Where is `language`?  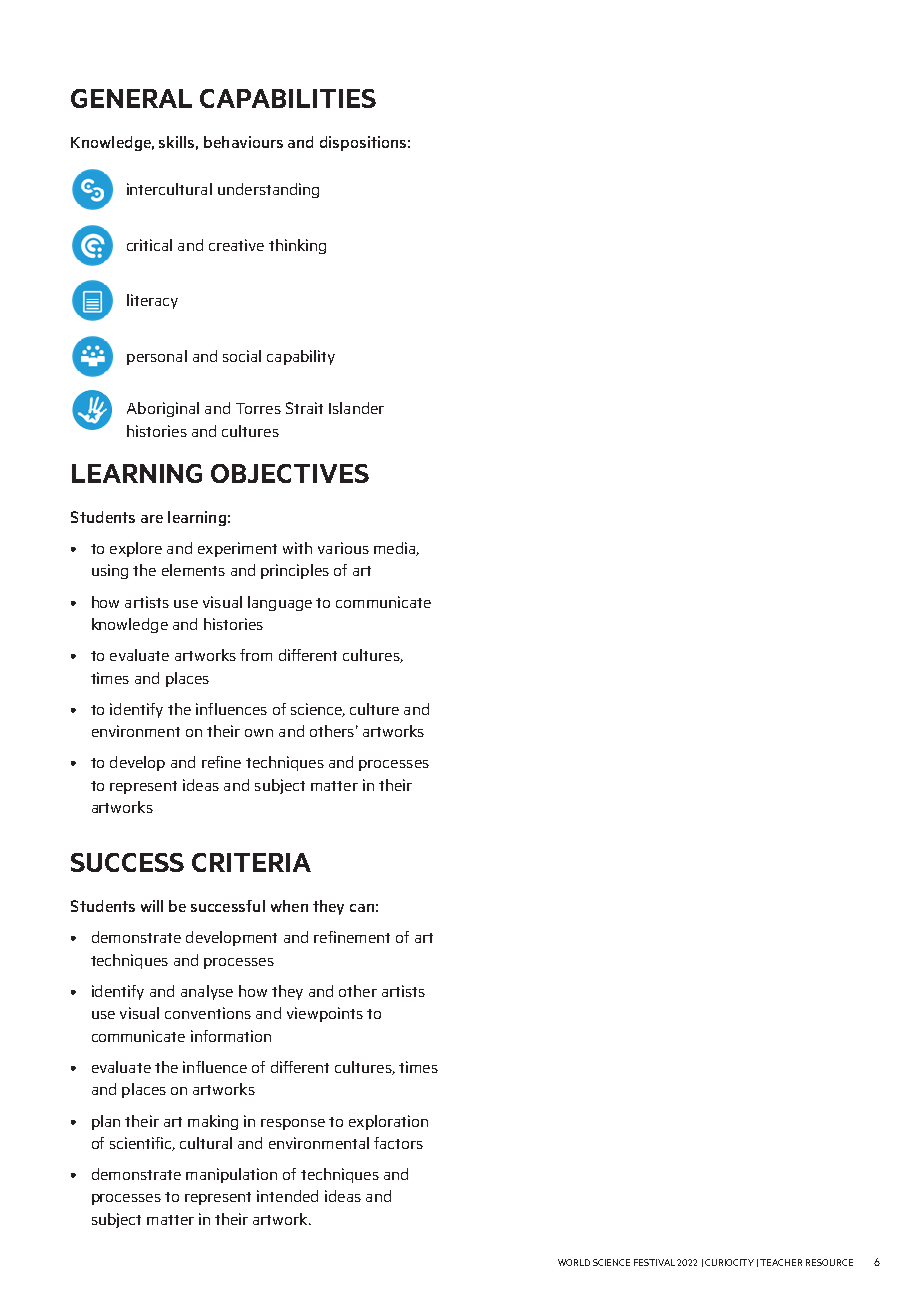
language is located at coordinates (280, 603).
